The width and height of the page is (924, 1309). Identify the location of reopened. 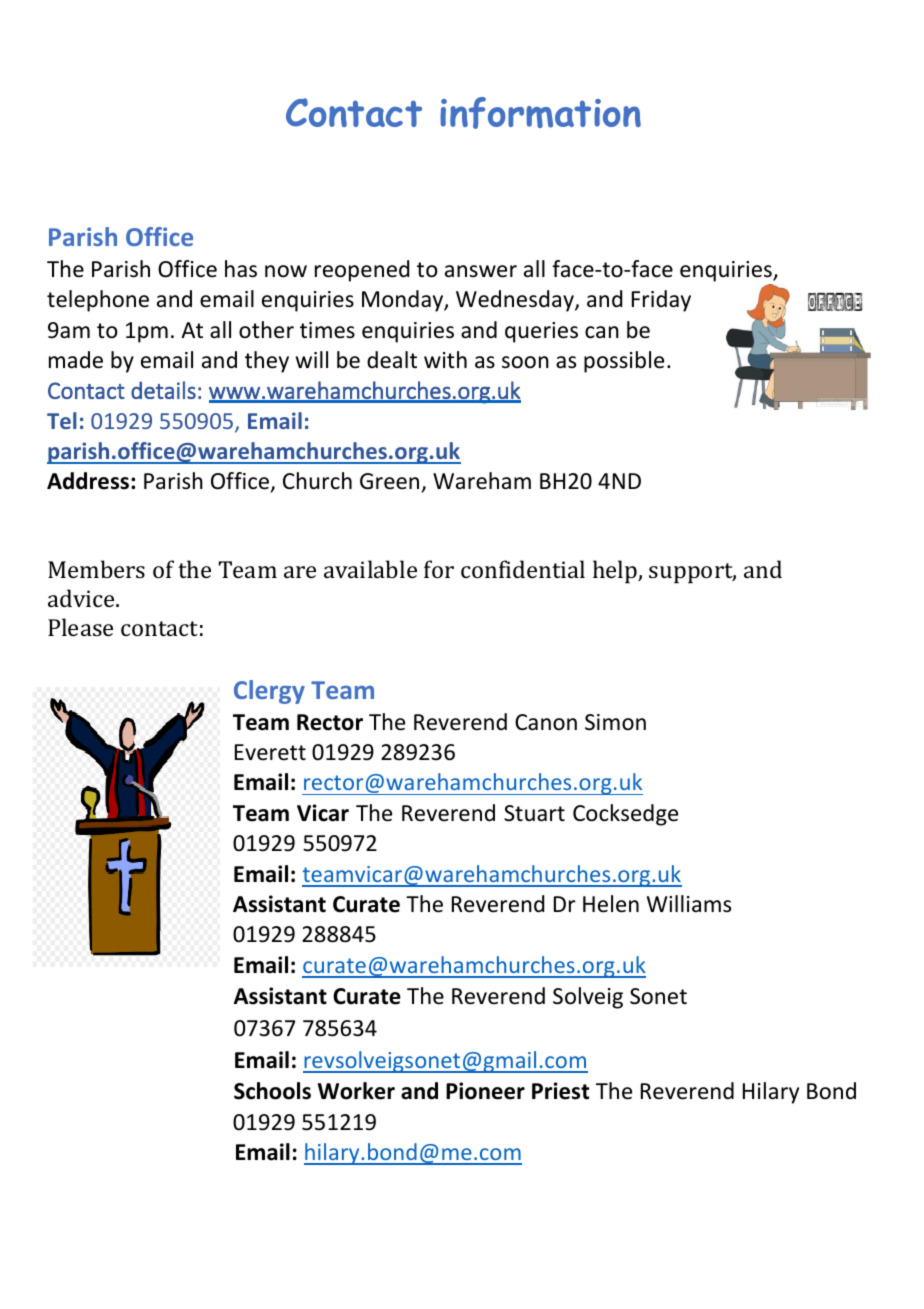
(362, 271).
